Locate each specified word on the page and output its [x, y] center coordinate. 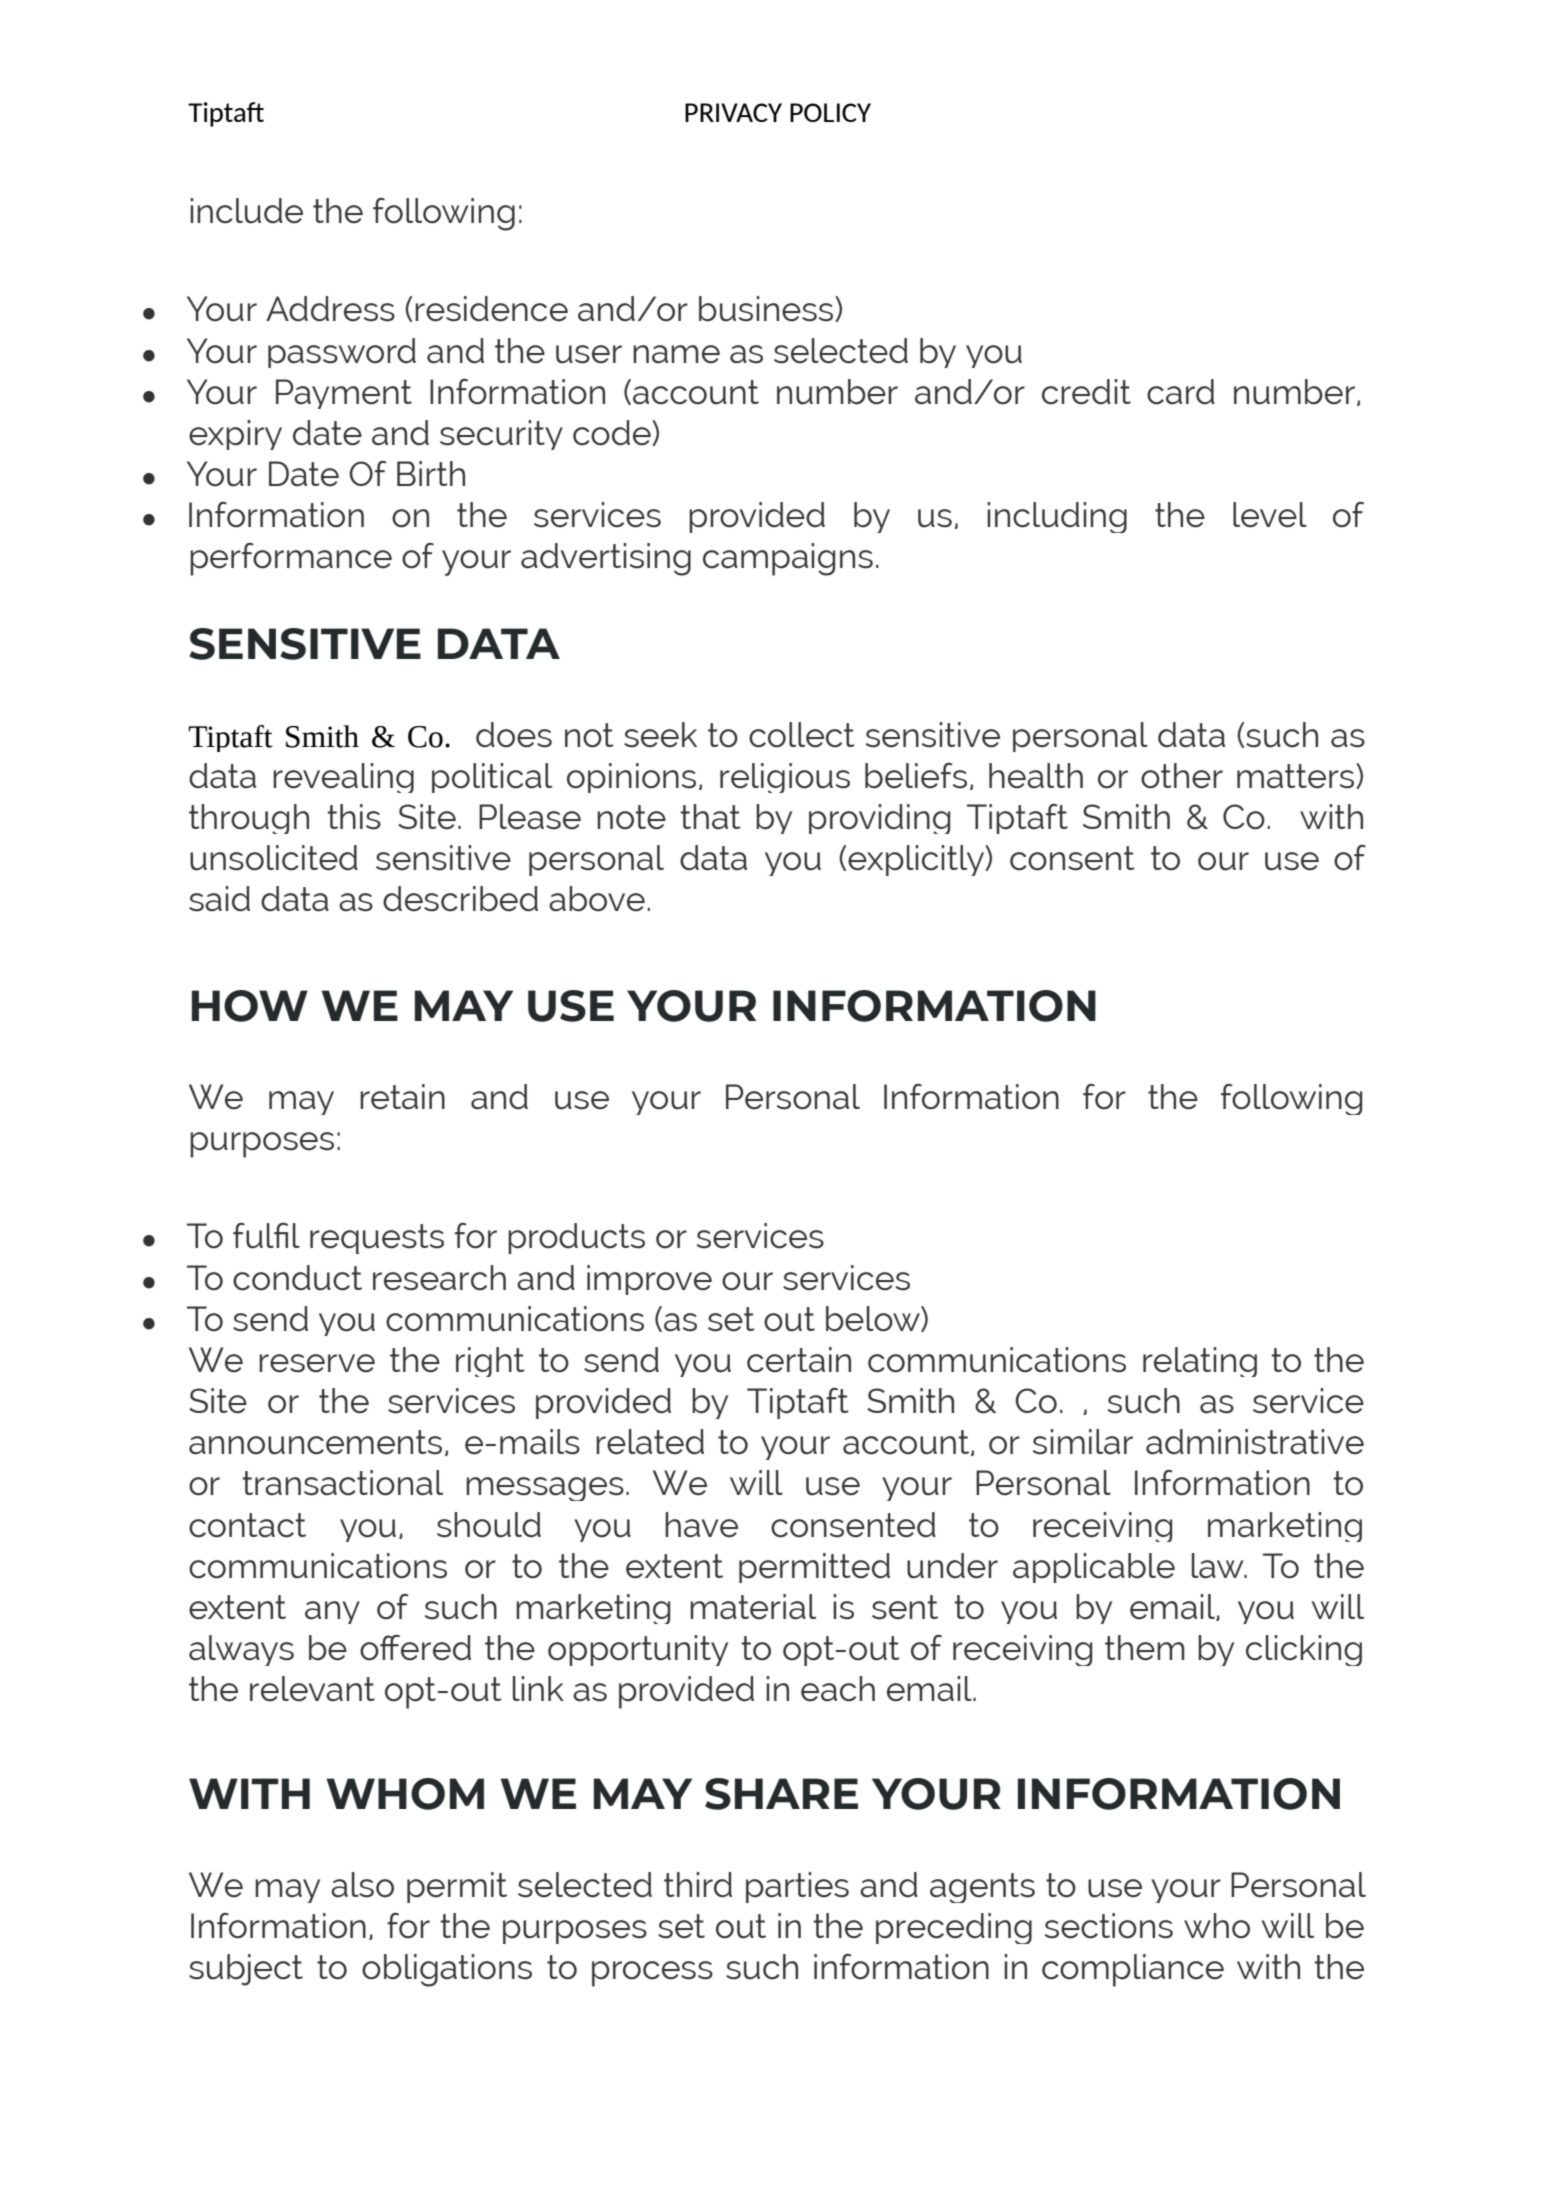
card [1181, 392]
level [1270, 515]
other [1182, 776]
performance [291, 559]
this [354, 817]
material [753, 1607]
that [710, 817]
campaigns [788, 559]
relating [1200, 1362]
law [1219, 1566]
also [362, 1885]
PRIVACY [733, 112]
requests [377, 1239]
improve [649, 1280]
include [246, 211]
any [332, 1612]
